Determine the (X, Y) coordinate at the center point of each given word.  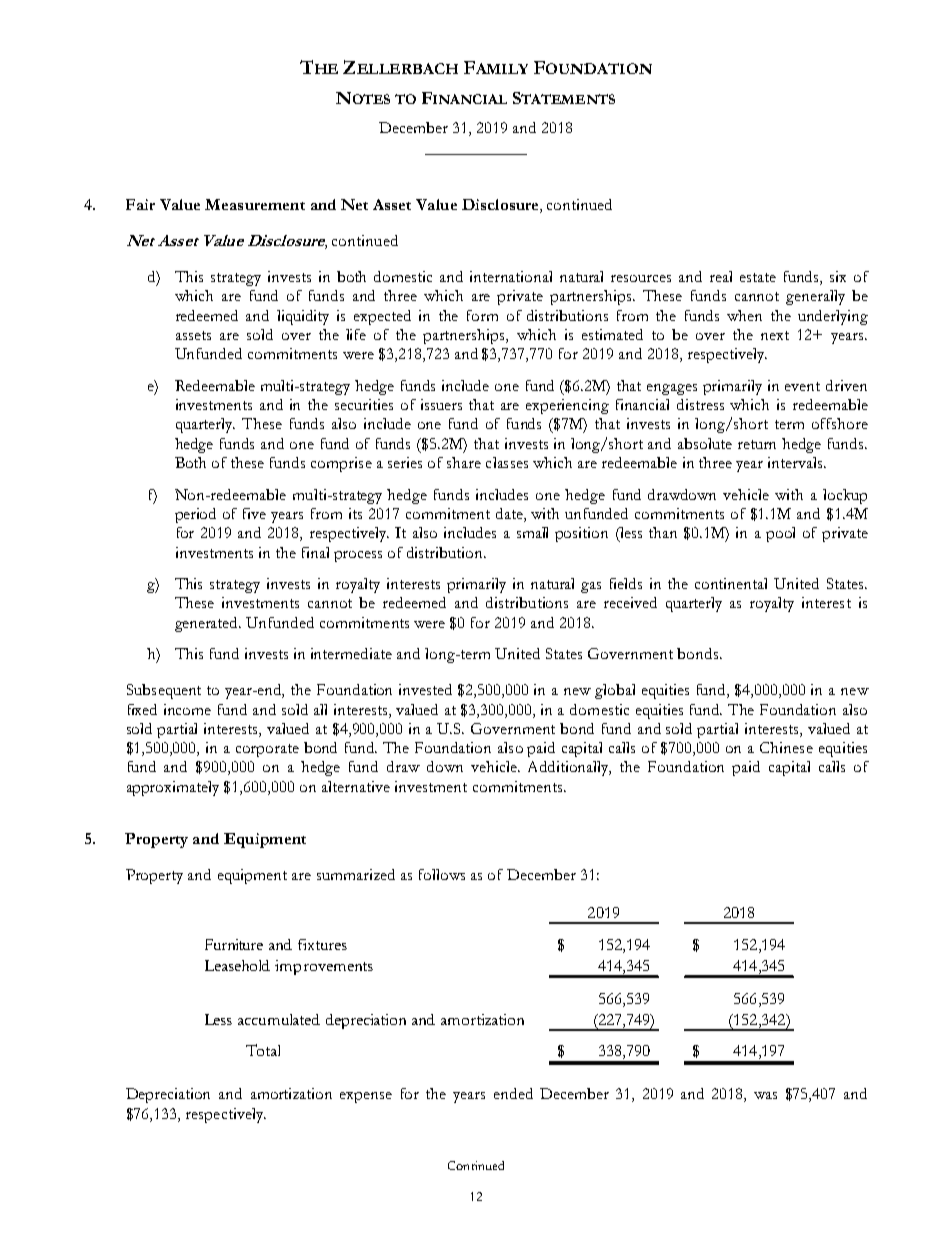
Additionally (569, 768)
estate (758, 277)
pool (780, 534)
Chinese (786, 747)
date (510, 515)
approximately (173, 788)
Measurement (255, 204)
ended (513, 1093)
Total (263, 1050)
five (254, 513)
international (511, 276)
